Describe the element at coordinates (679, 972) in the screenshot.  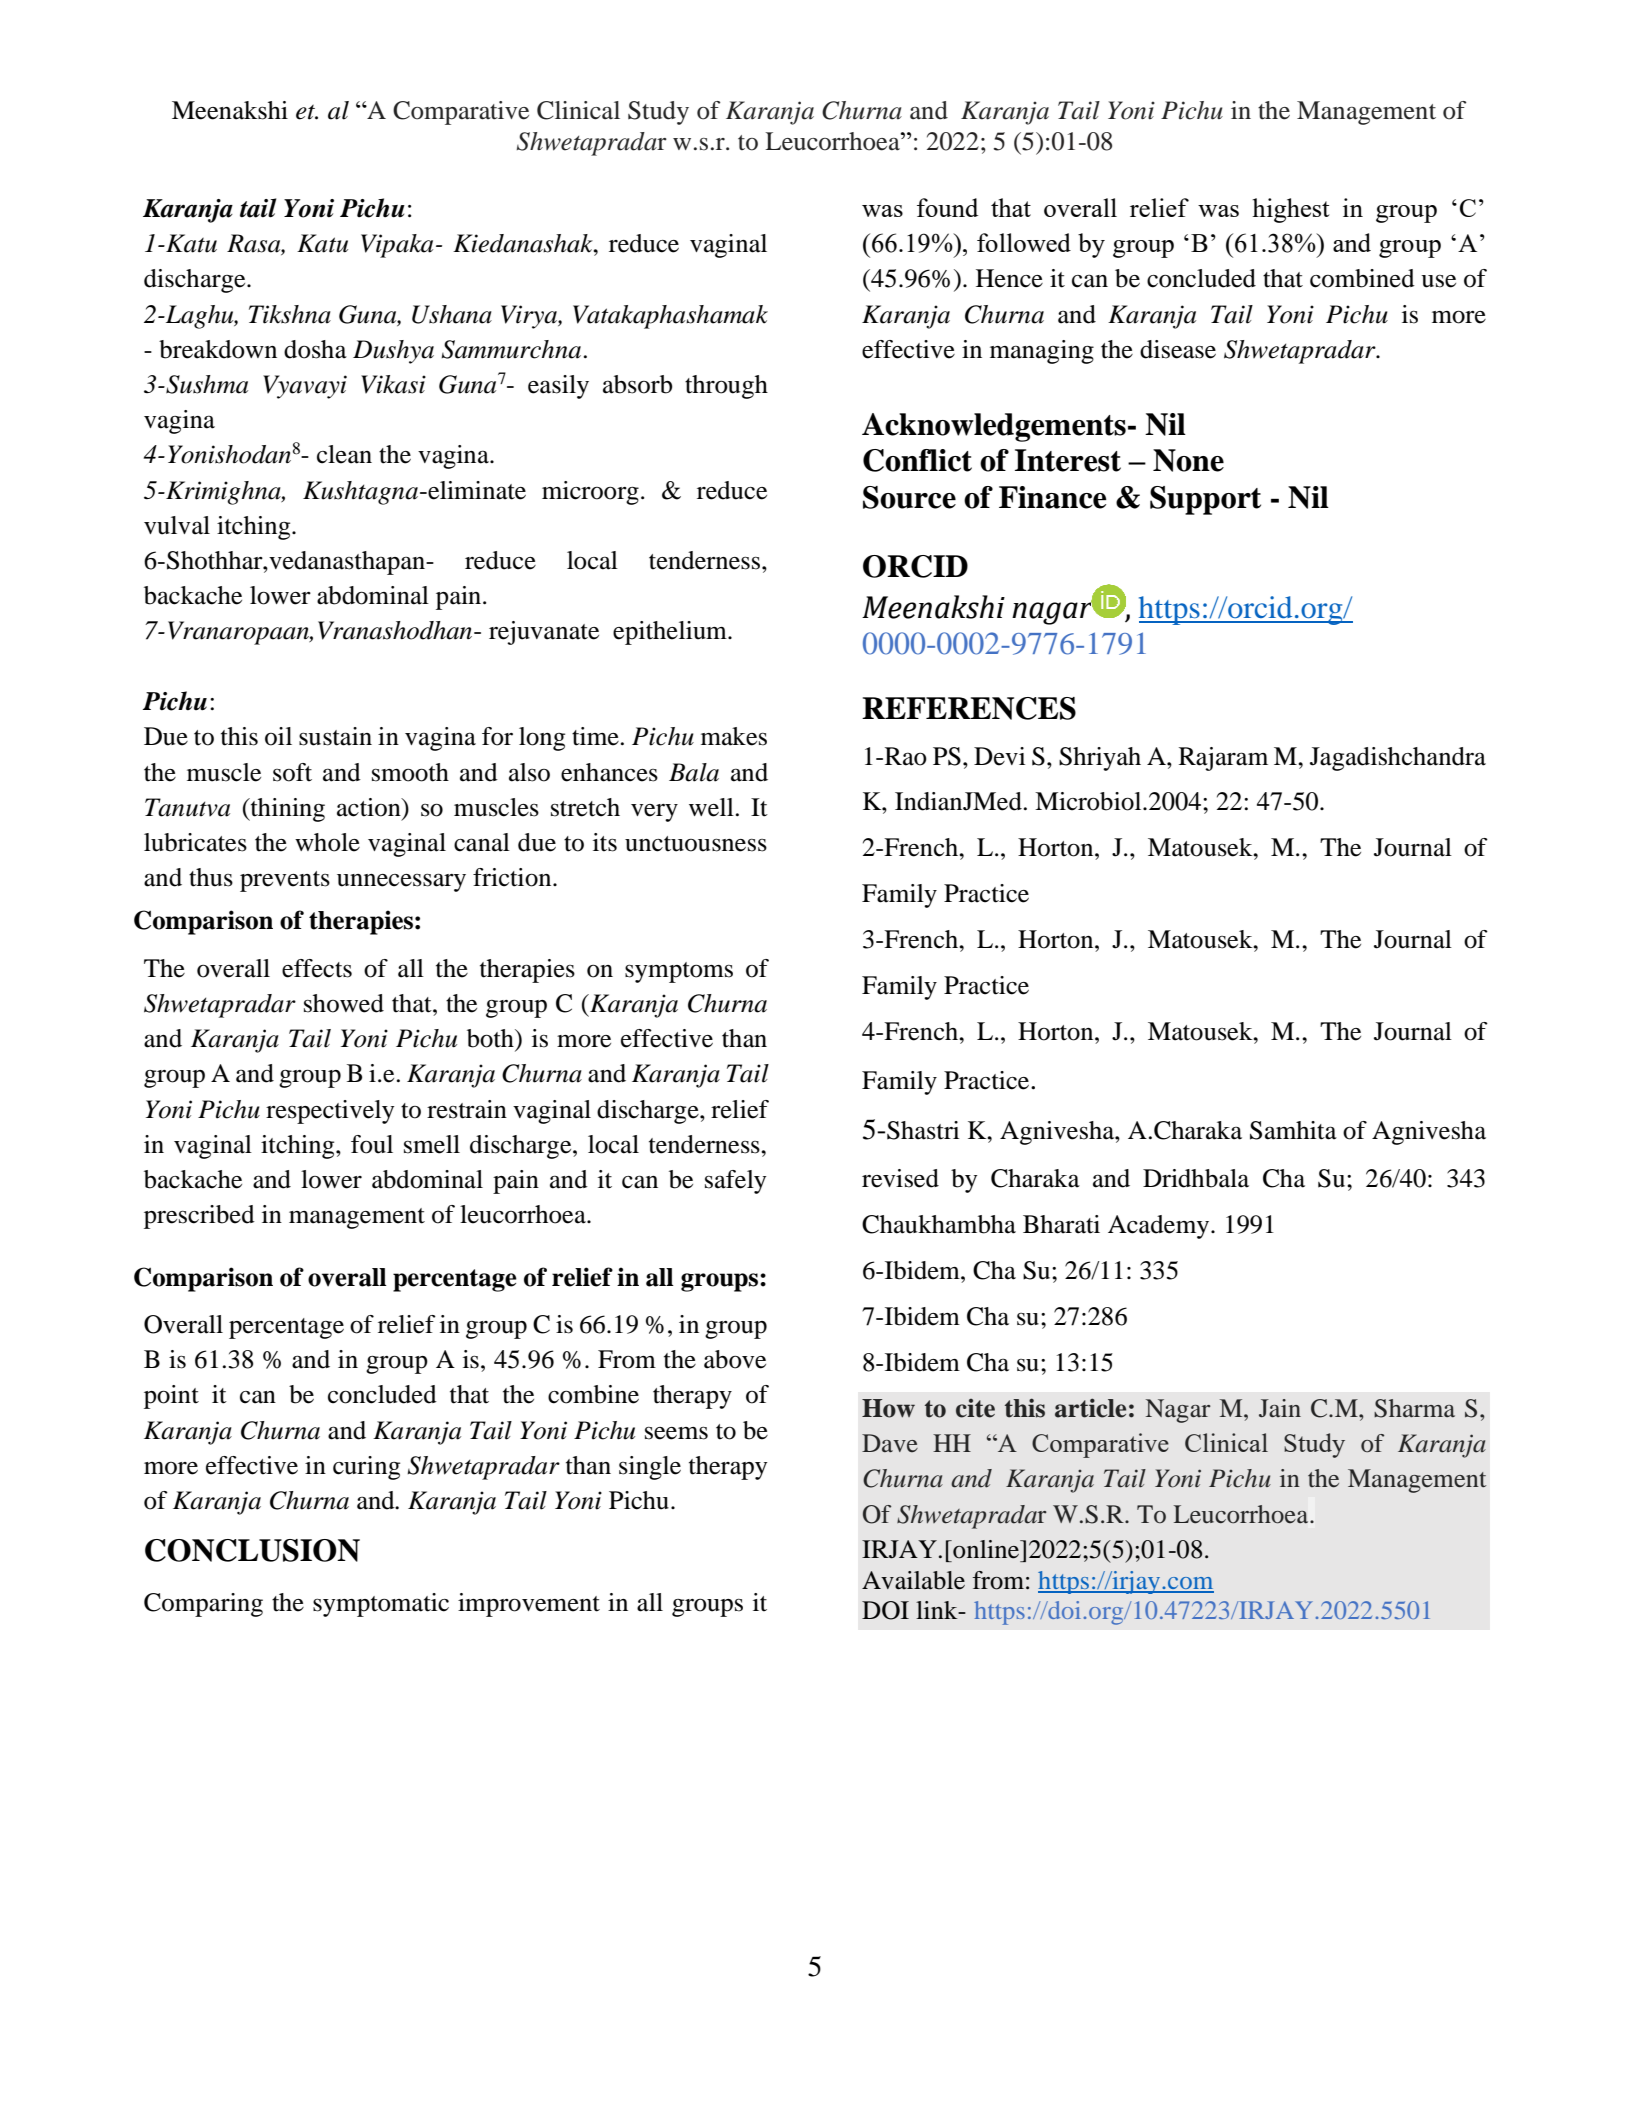
I see `symptoms` at that location.
